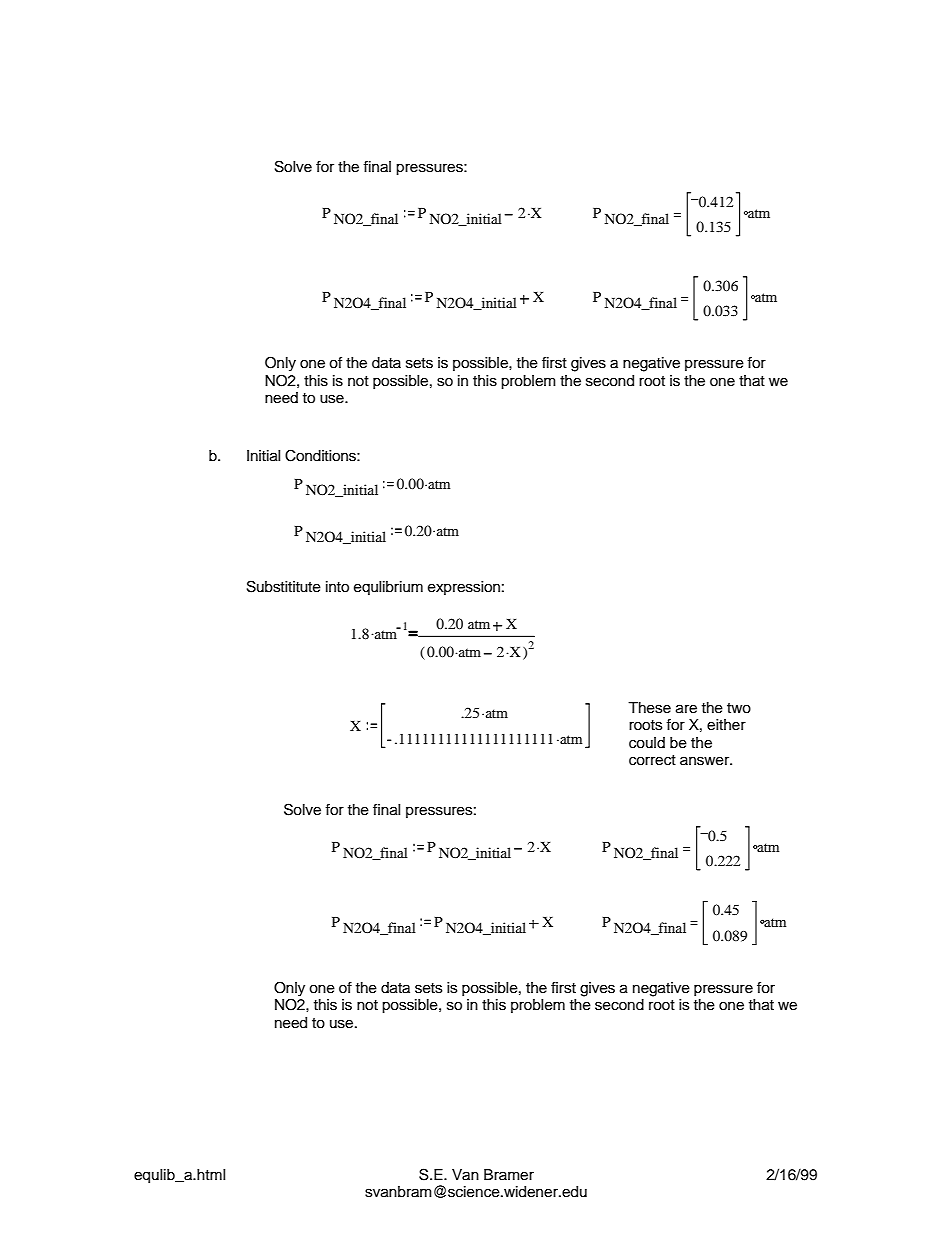 The height and width of the screenshot is (1233, 952). I want to click on expression, so click(464, 588).
